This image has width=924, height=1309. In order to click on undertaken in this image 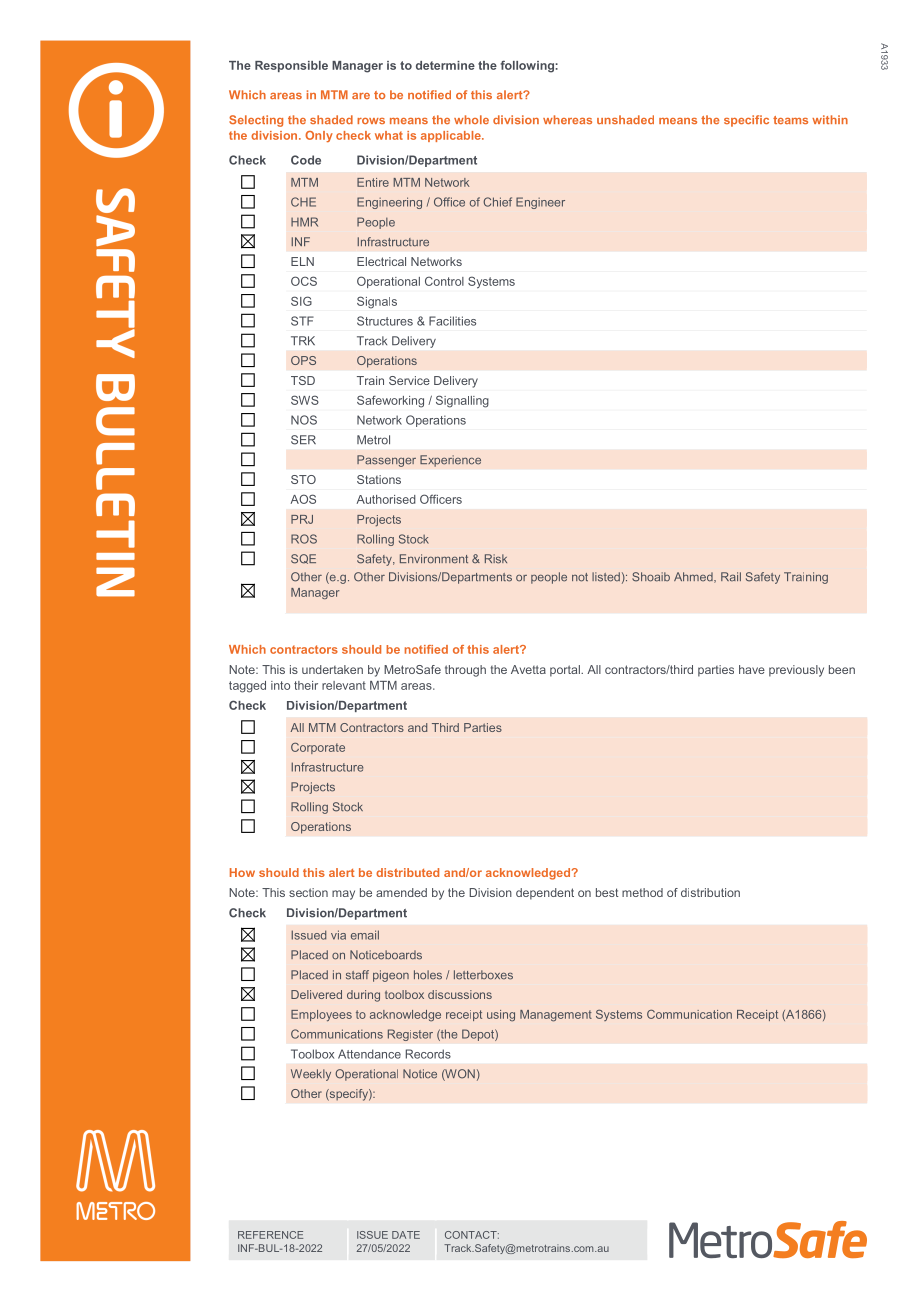, I will do `click(332, 669)`.
